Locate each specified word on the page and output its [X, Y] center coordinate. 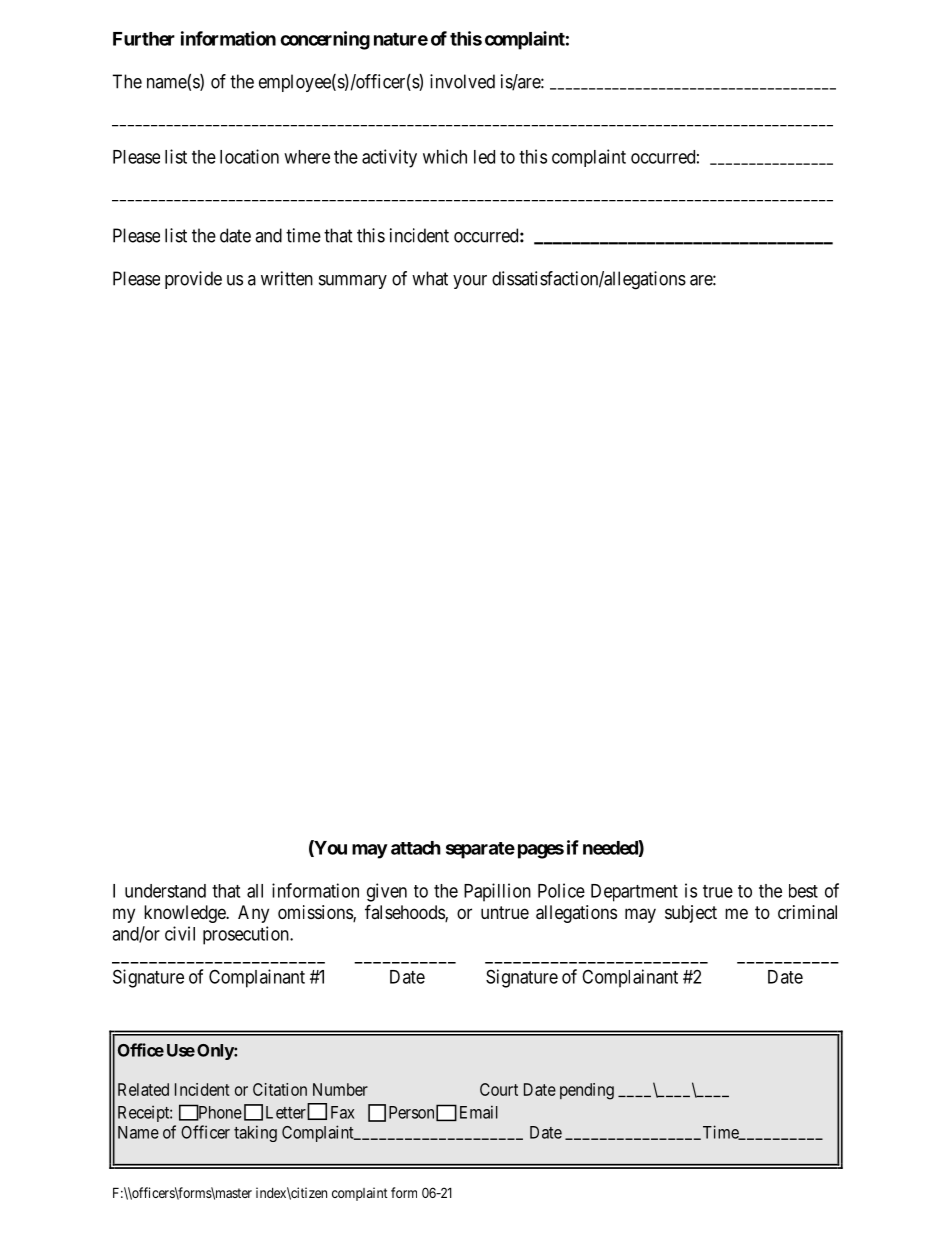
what [430, 278]
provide [193, 280]
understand [165, 891]
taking [255, 1133]
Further [144, 39]
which [445, 156]
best [803, 891]
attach [416, 848]
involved [462, 81]
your [470, 282]
